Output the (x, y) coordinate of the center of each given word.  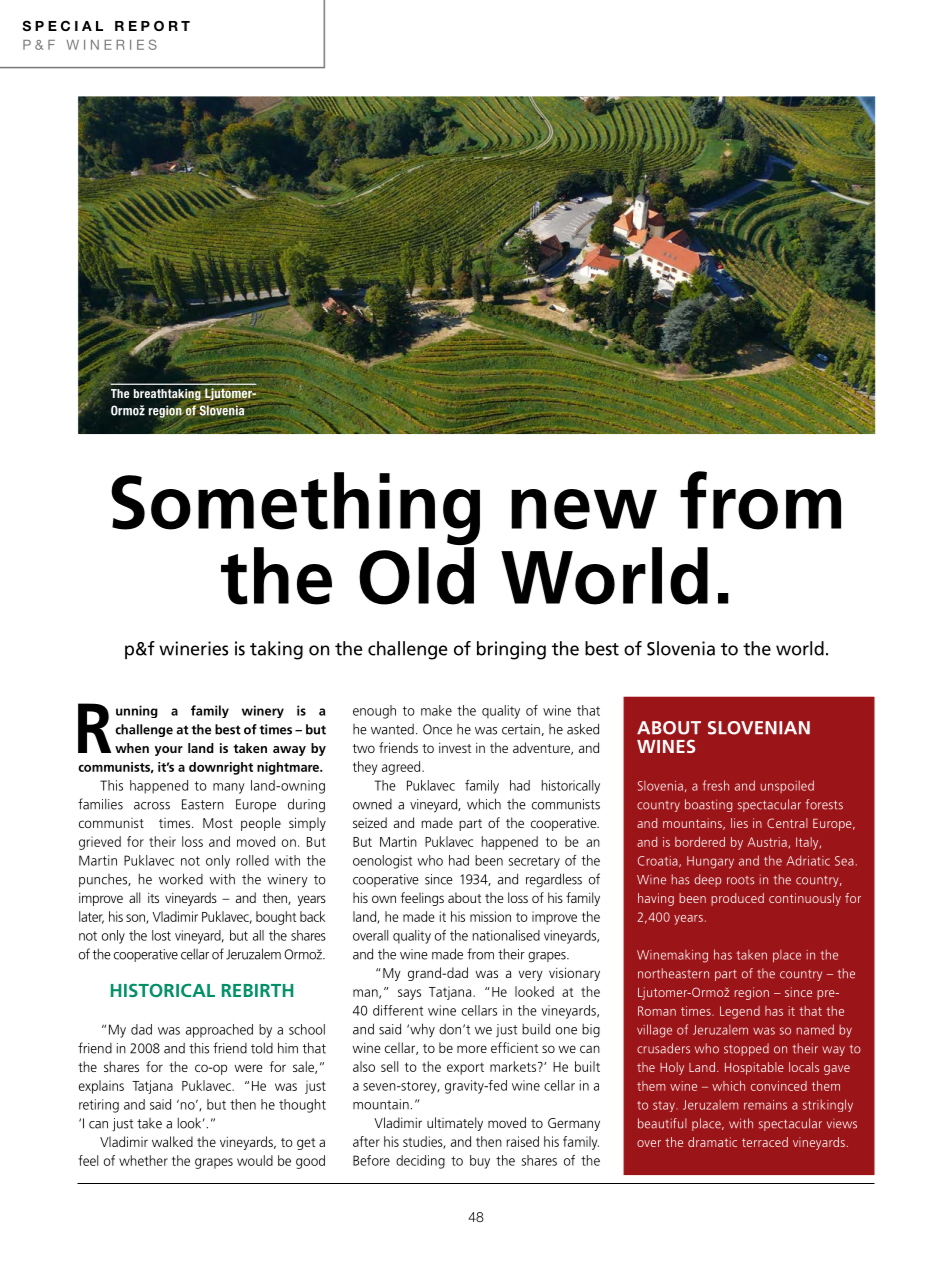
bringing (511, 650)
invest (455, 748)
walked (172, 1141)
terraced (765, 1142)
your (169, 751)
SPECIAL (62, 25)
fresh (716, 785)
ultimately (455, 1124)
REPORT (152, 26)
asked (583, 729)
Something (295, 510)
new (584, 509)
